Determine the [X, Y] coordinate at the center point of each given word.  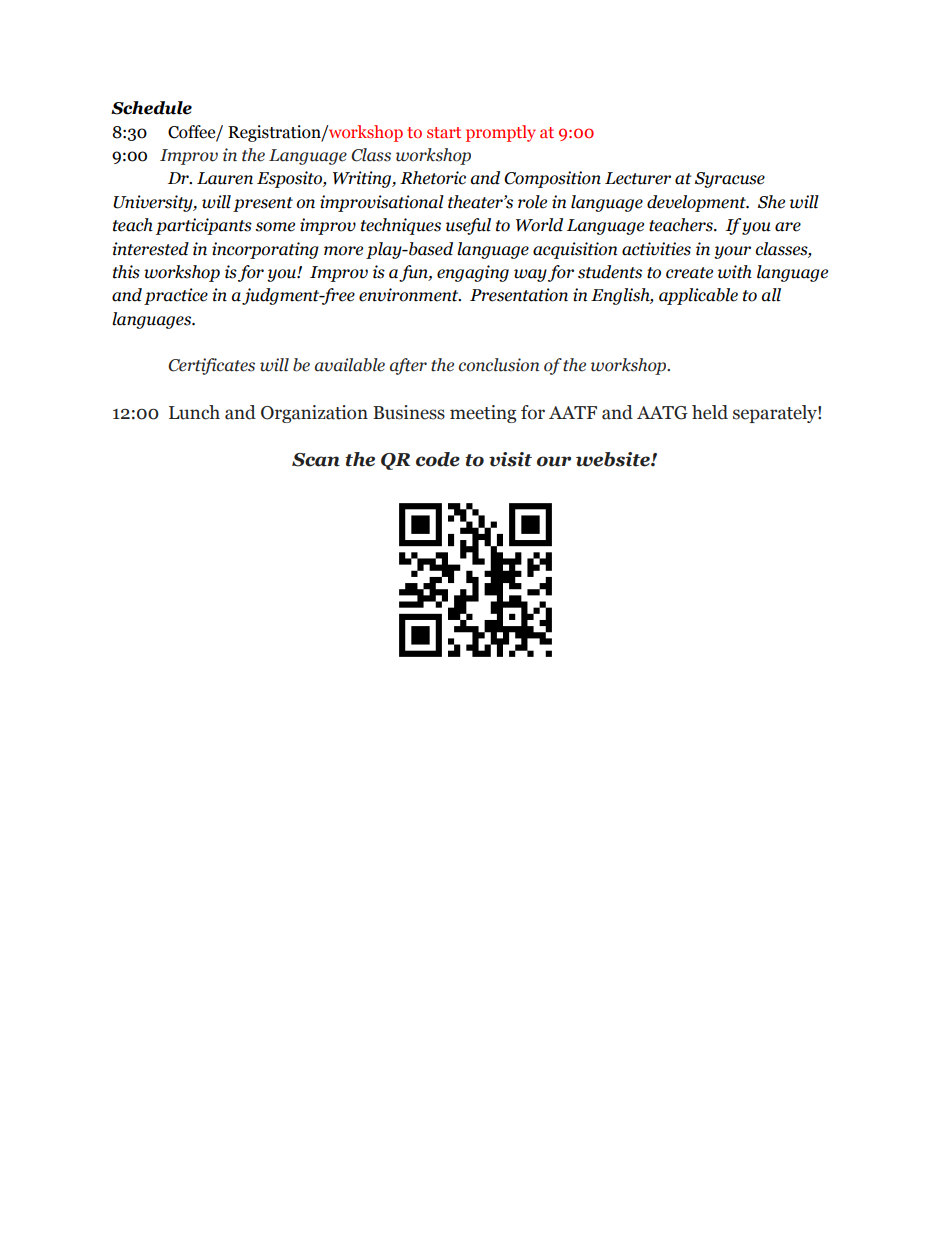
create [689, 273]
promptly [501, 133]
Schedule [151, 108]
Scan [316, 460]
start [444, 132]
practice [176, 296]
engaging [473, 273]
